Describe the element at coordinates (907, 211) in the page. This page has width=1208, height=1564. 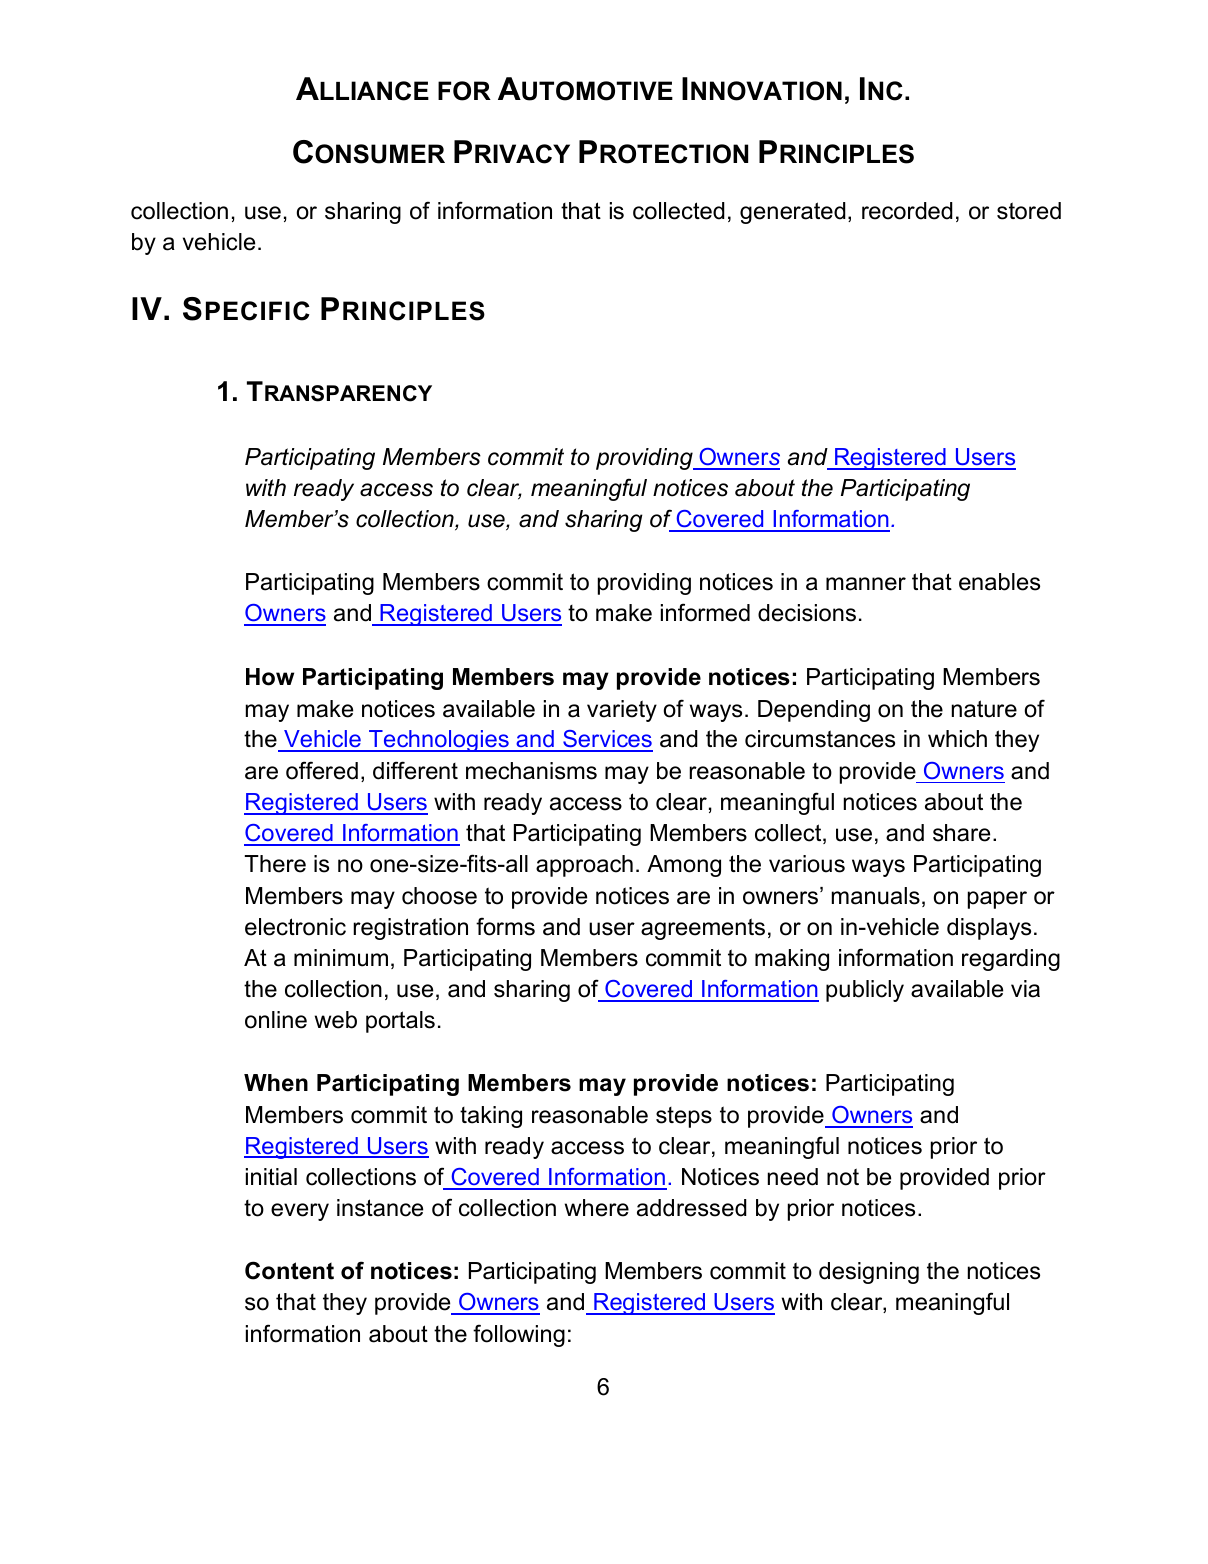
I see `recorded` at that location.
